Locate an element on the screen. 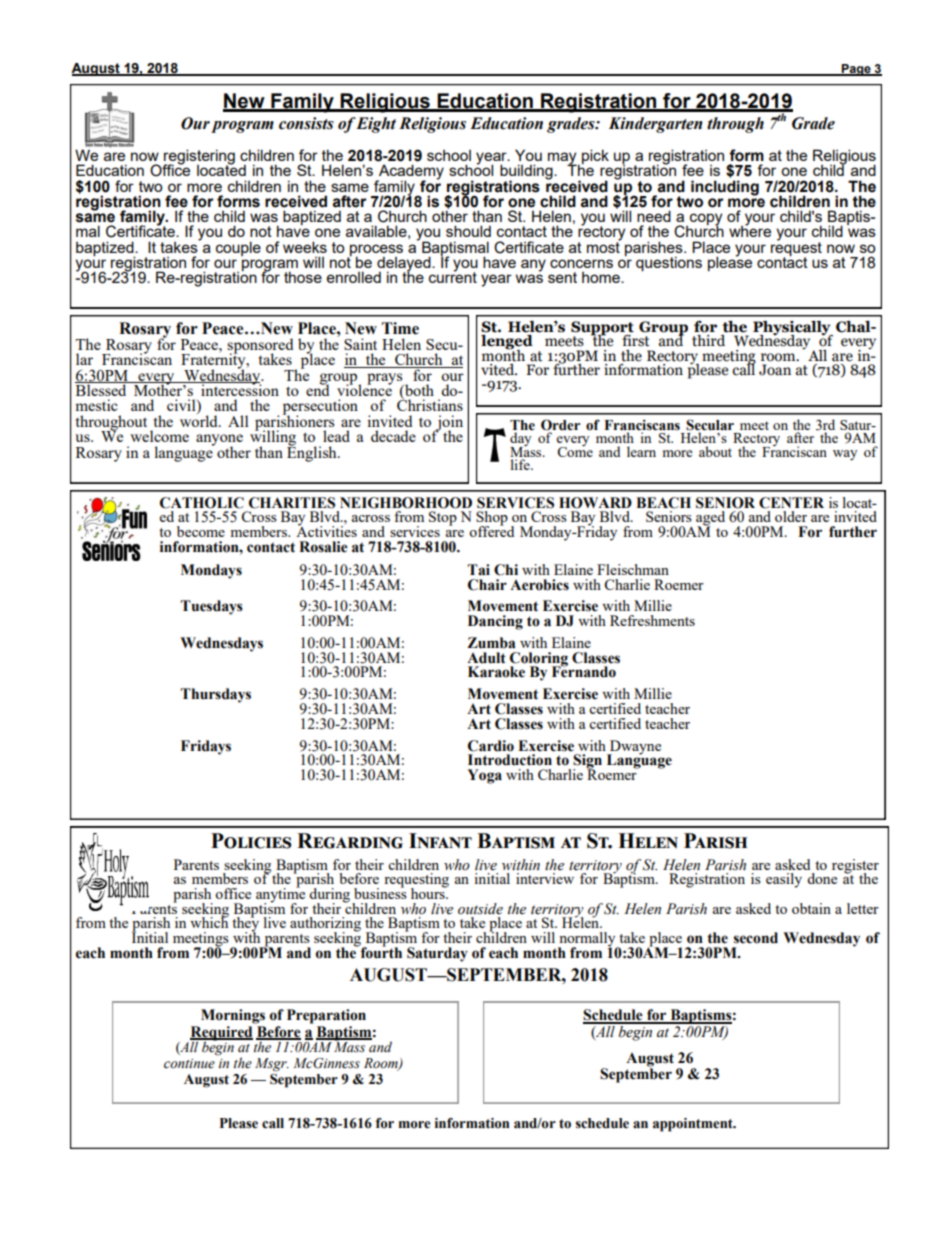 The width and height of the screenshot is (952, 1233). Preparation is located at coordinates (326, 1016).
